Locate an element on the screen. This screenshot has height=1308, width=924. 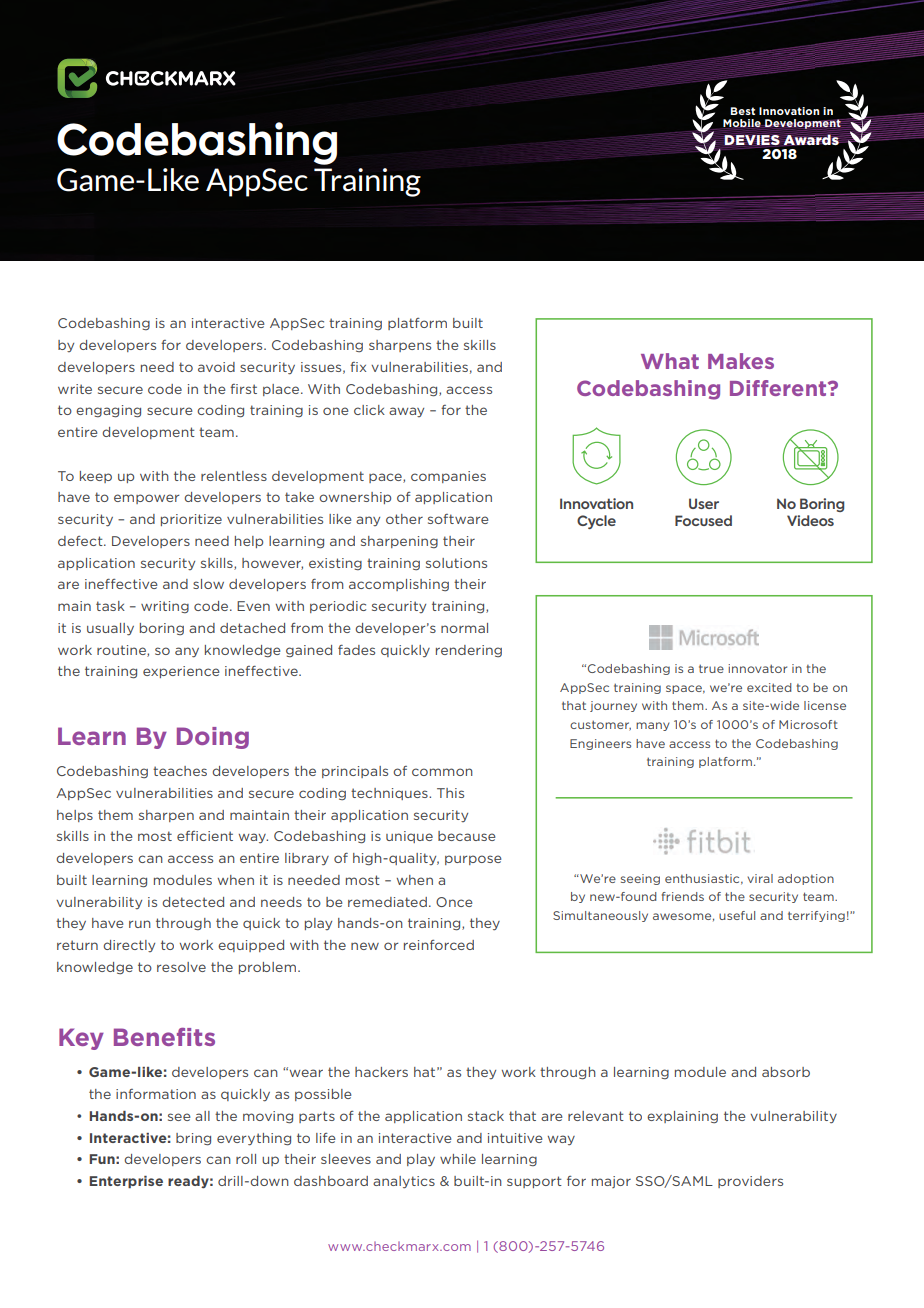
rendering is located at coordinates (469, 651).
